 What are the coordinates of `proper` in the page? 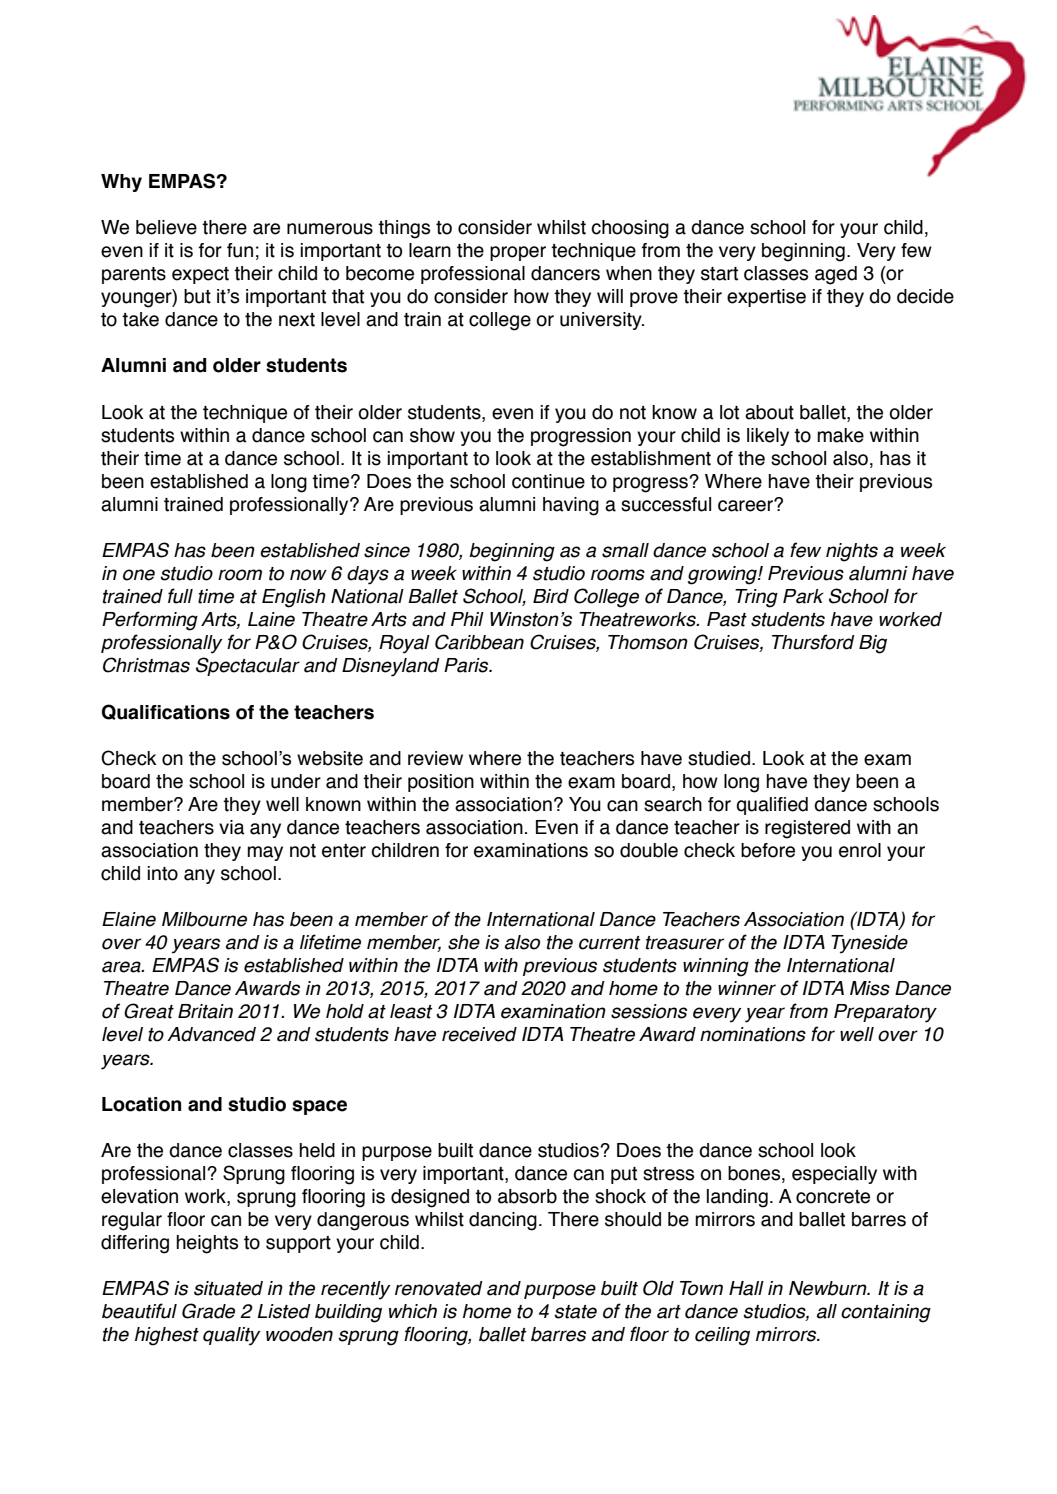 It's located at (518, 253).
